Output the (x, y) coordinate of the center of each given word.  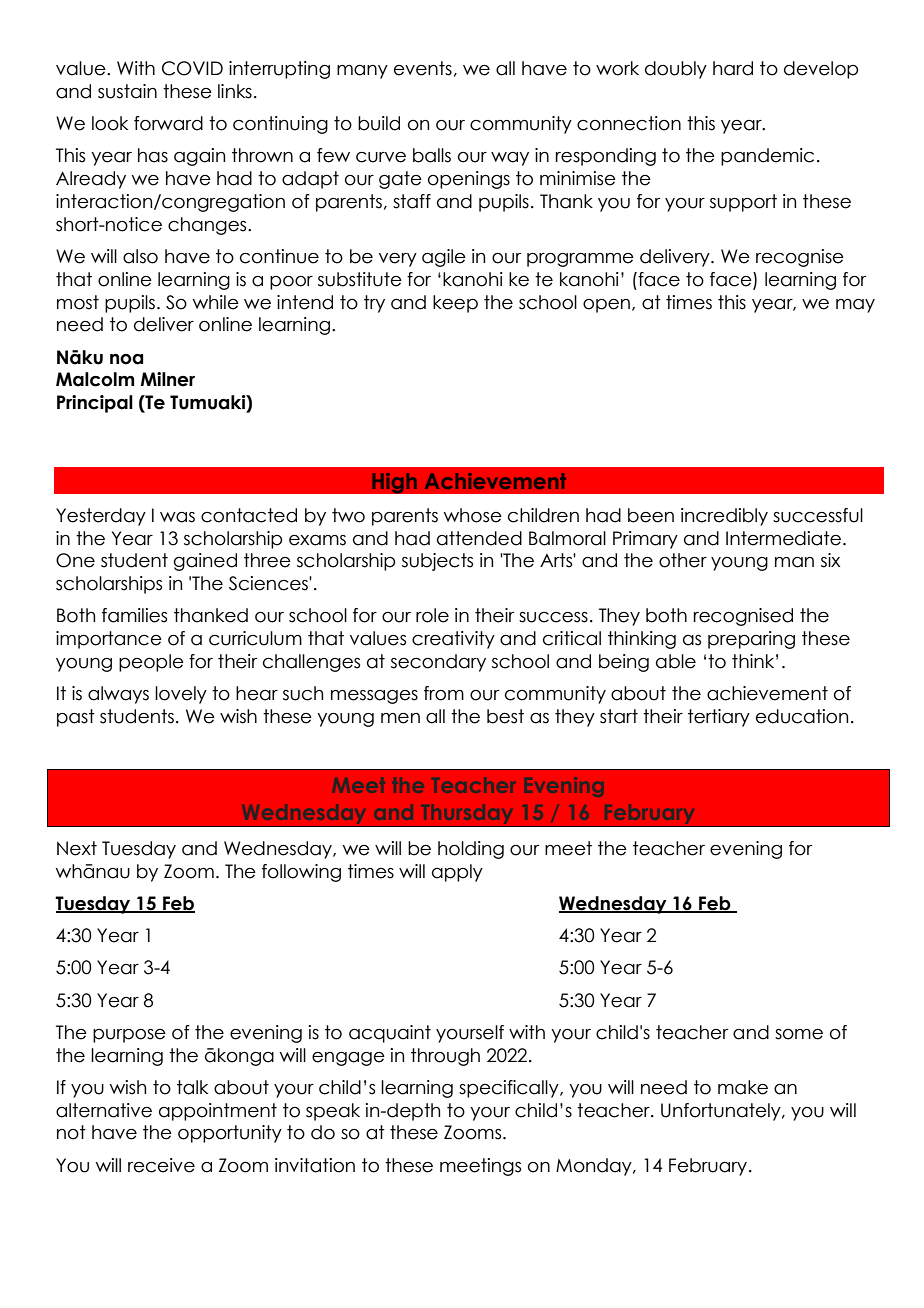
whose (473, 515)
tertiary (719, 718)
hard (733, 68)
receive (161, 1165)
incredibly (724, 517)
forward (168, 123)
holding (471, 850)
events (423, 68)
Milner (168, 379)
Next (77, 848)
